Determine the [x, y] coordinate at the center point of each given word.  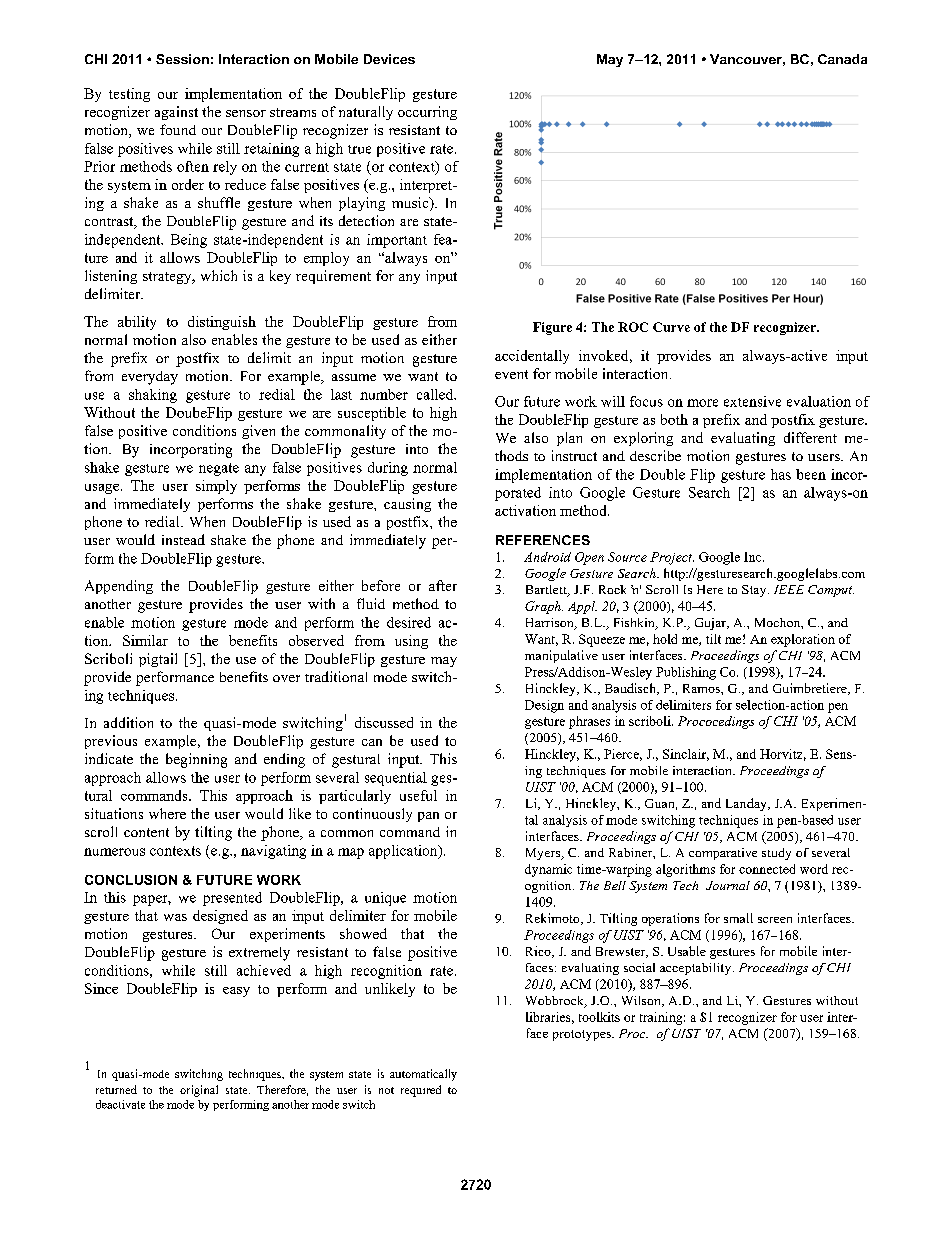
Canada [842, 59]
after [443, 585]
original [199, 1091]
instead [183, 539]
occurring [427, 113]
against [176, 113]
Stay [755, 591]
